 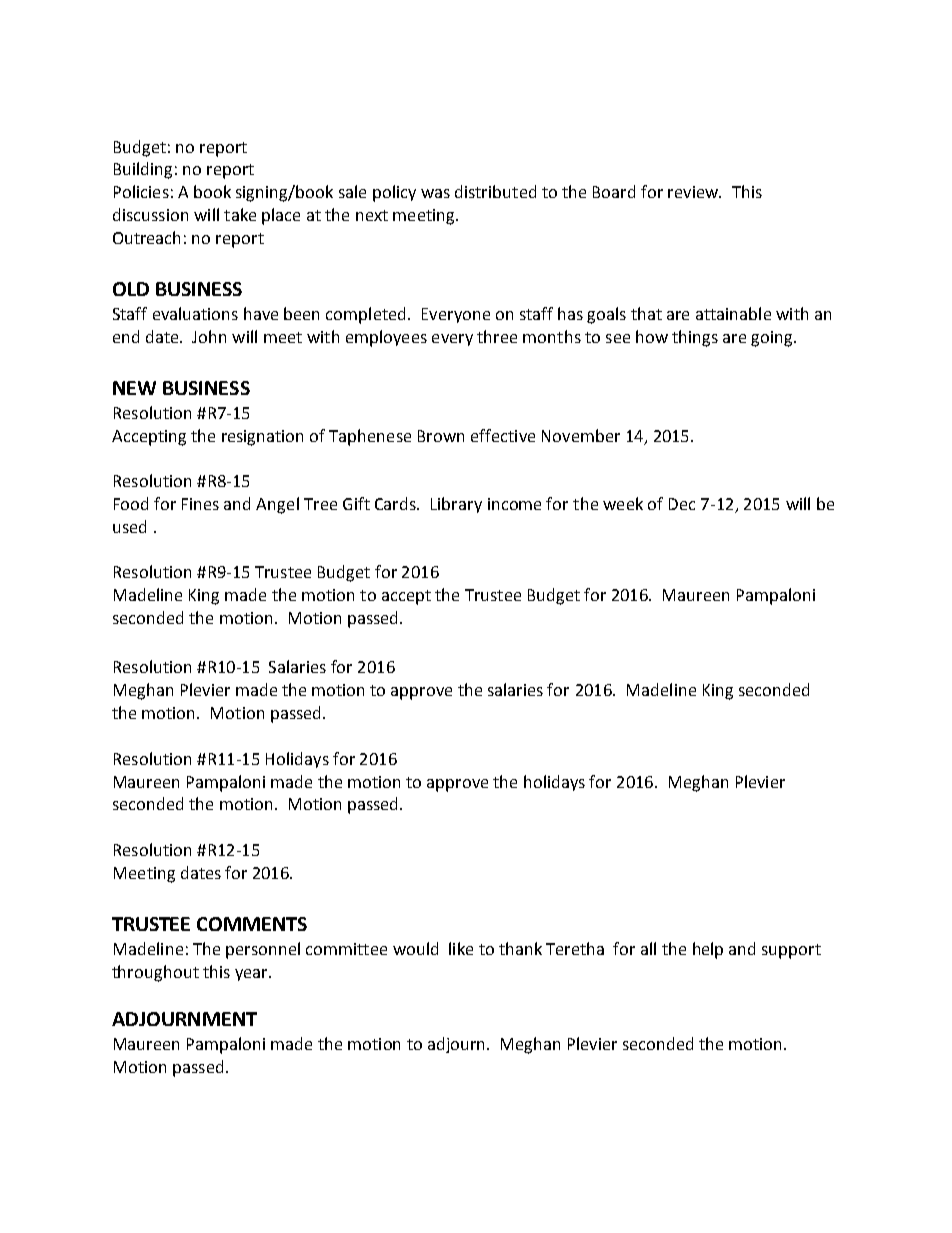 I want to click on take, so click(x=240, y=214).
